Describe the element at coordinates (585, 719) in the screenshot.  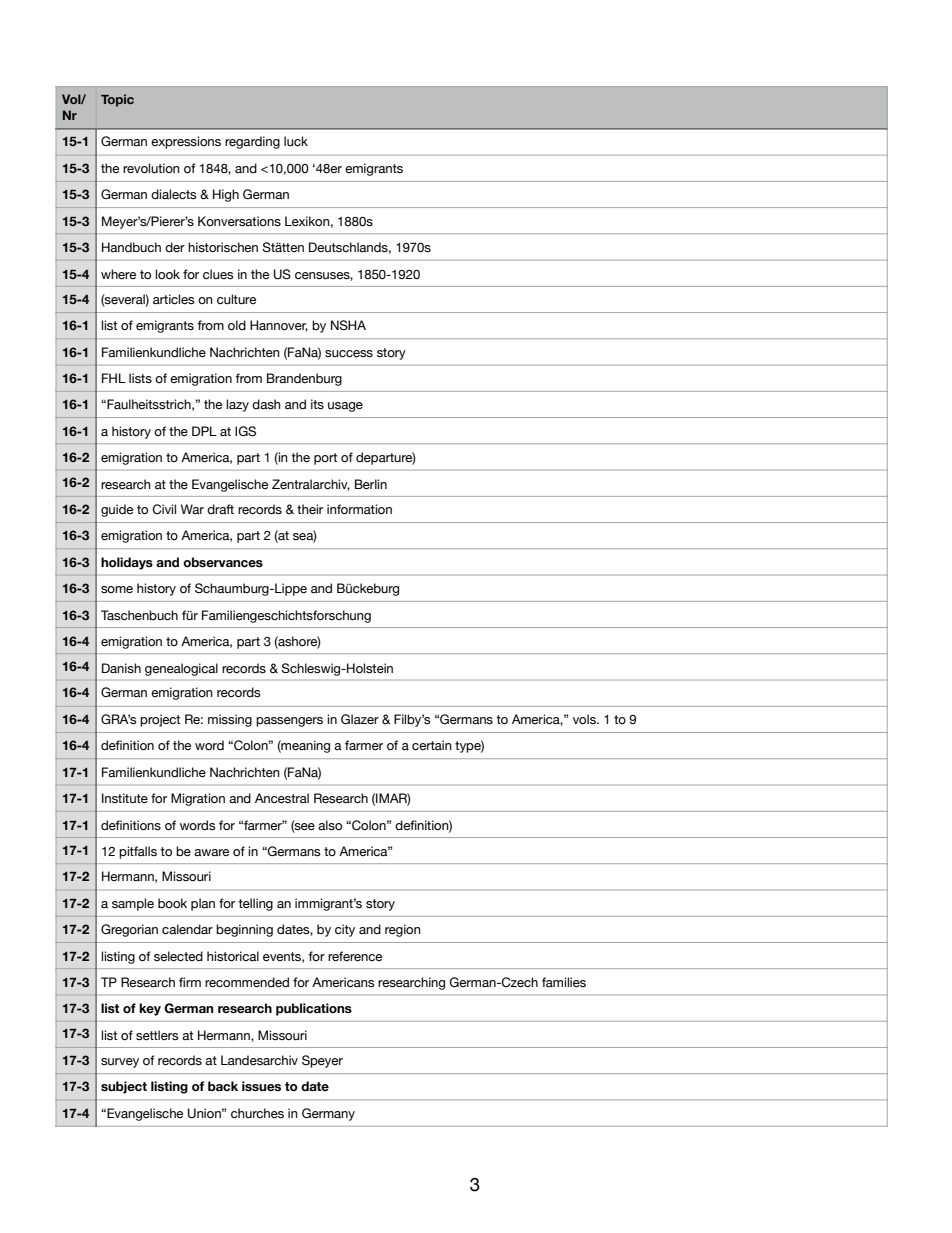
I see `vols` at that location.
